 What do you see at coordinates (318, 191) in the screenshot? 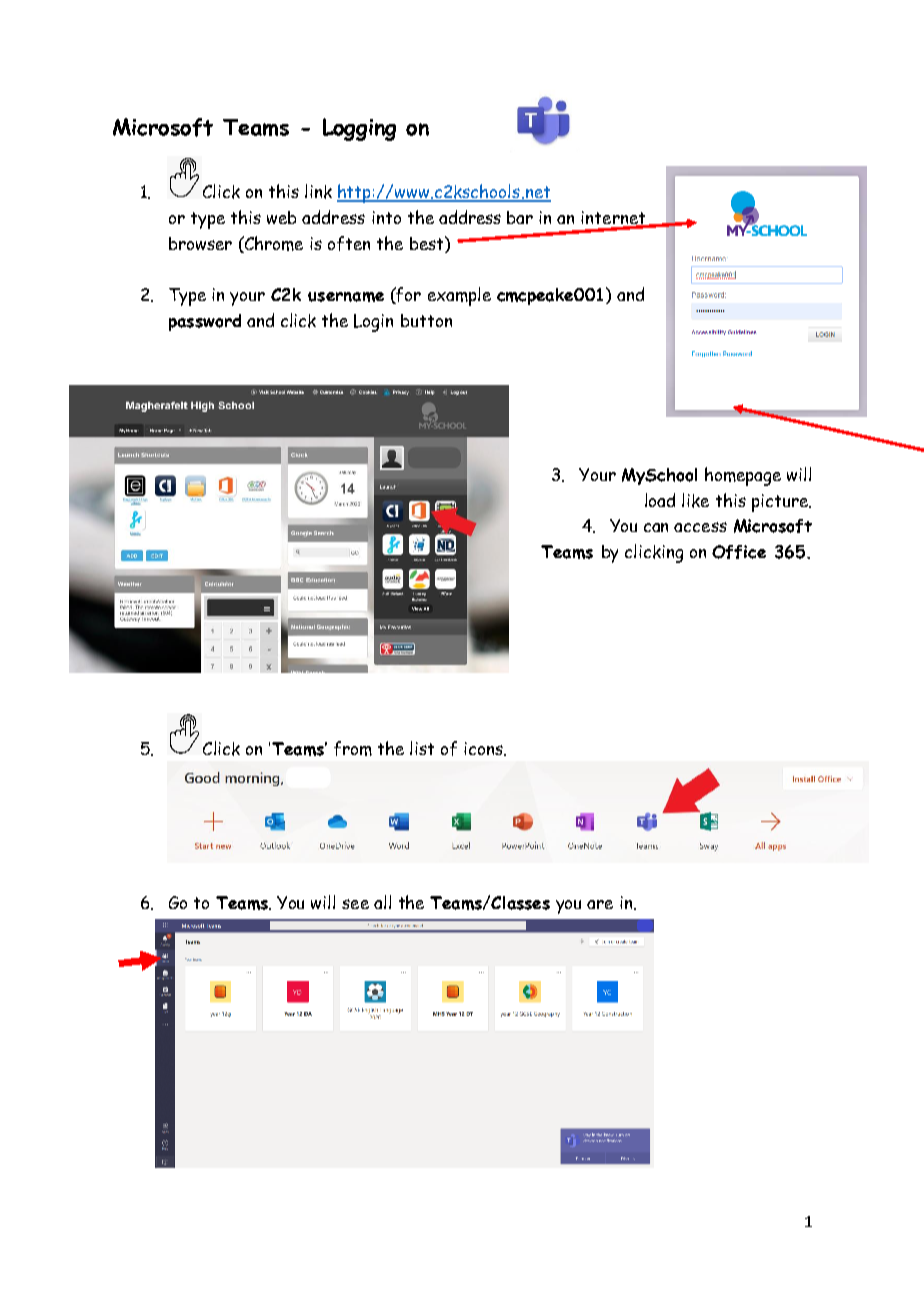
I see `link` at bounding box center [318, 191].
